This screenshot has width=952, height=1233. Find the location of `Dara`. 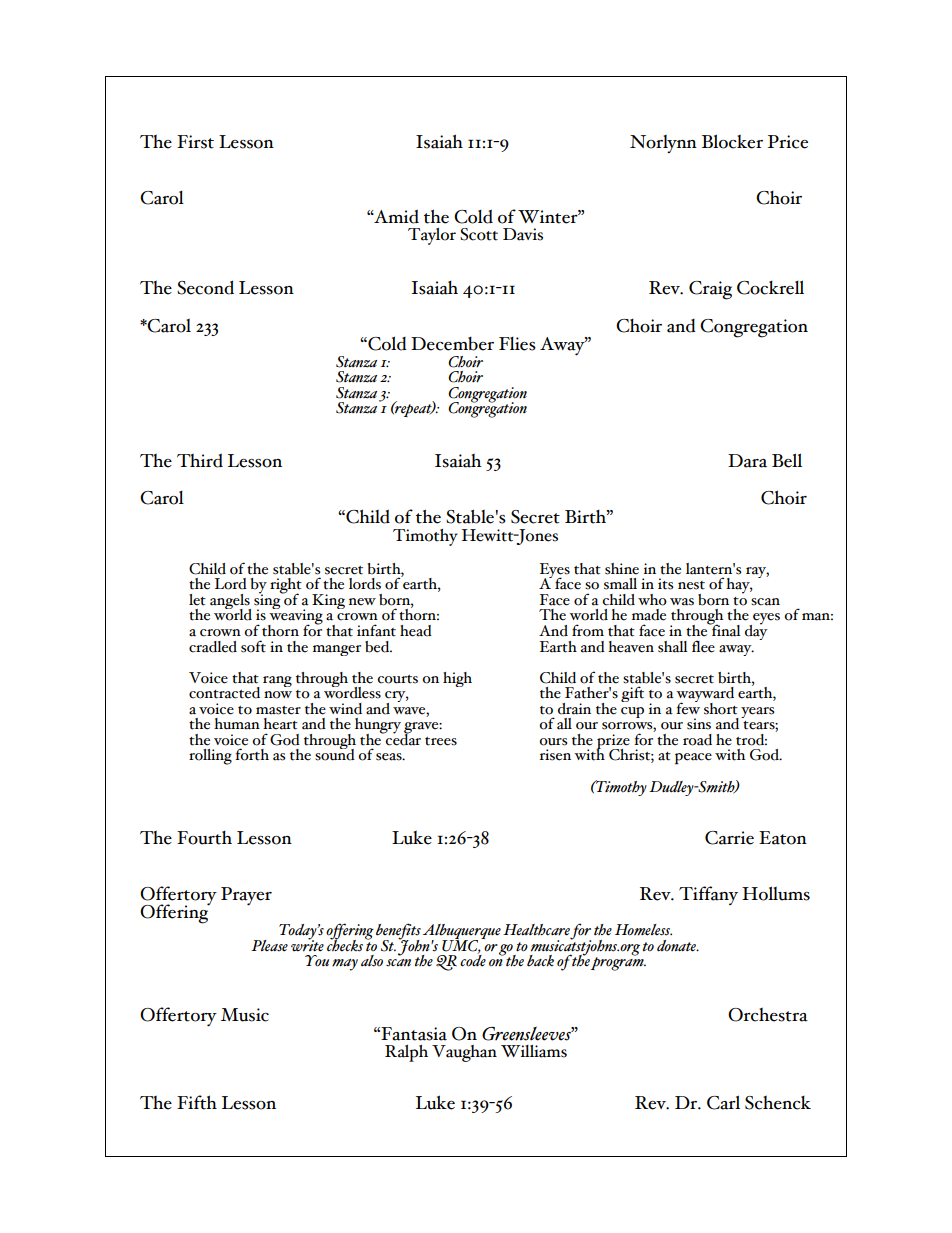

Dara is located at coordinates (747, 461).
